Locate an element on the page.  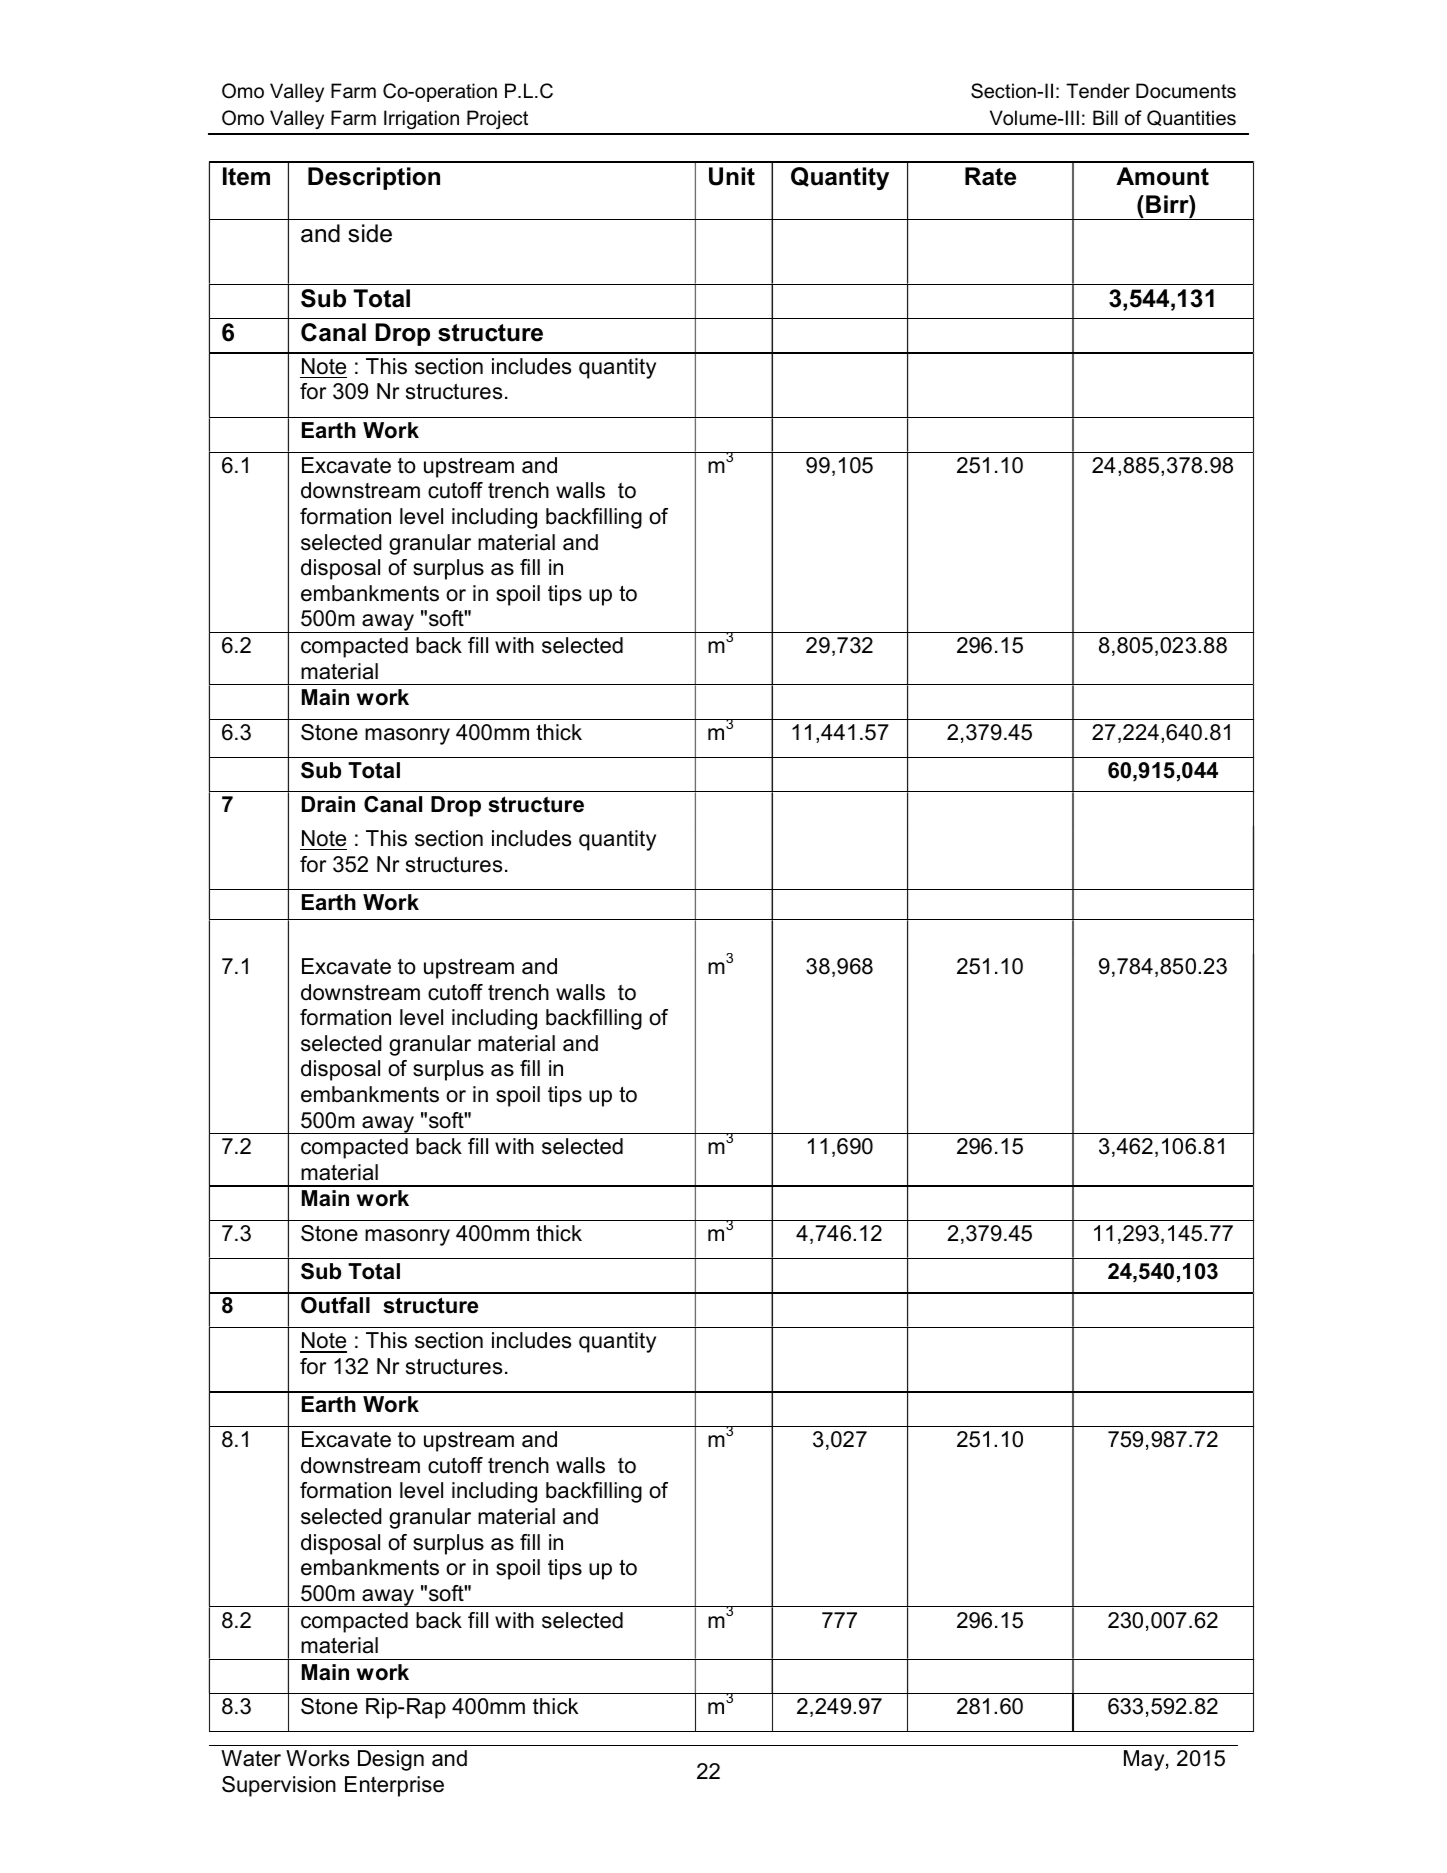
Enterprise is located at coordinates (394, 1786).
